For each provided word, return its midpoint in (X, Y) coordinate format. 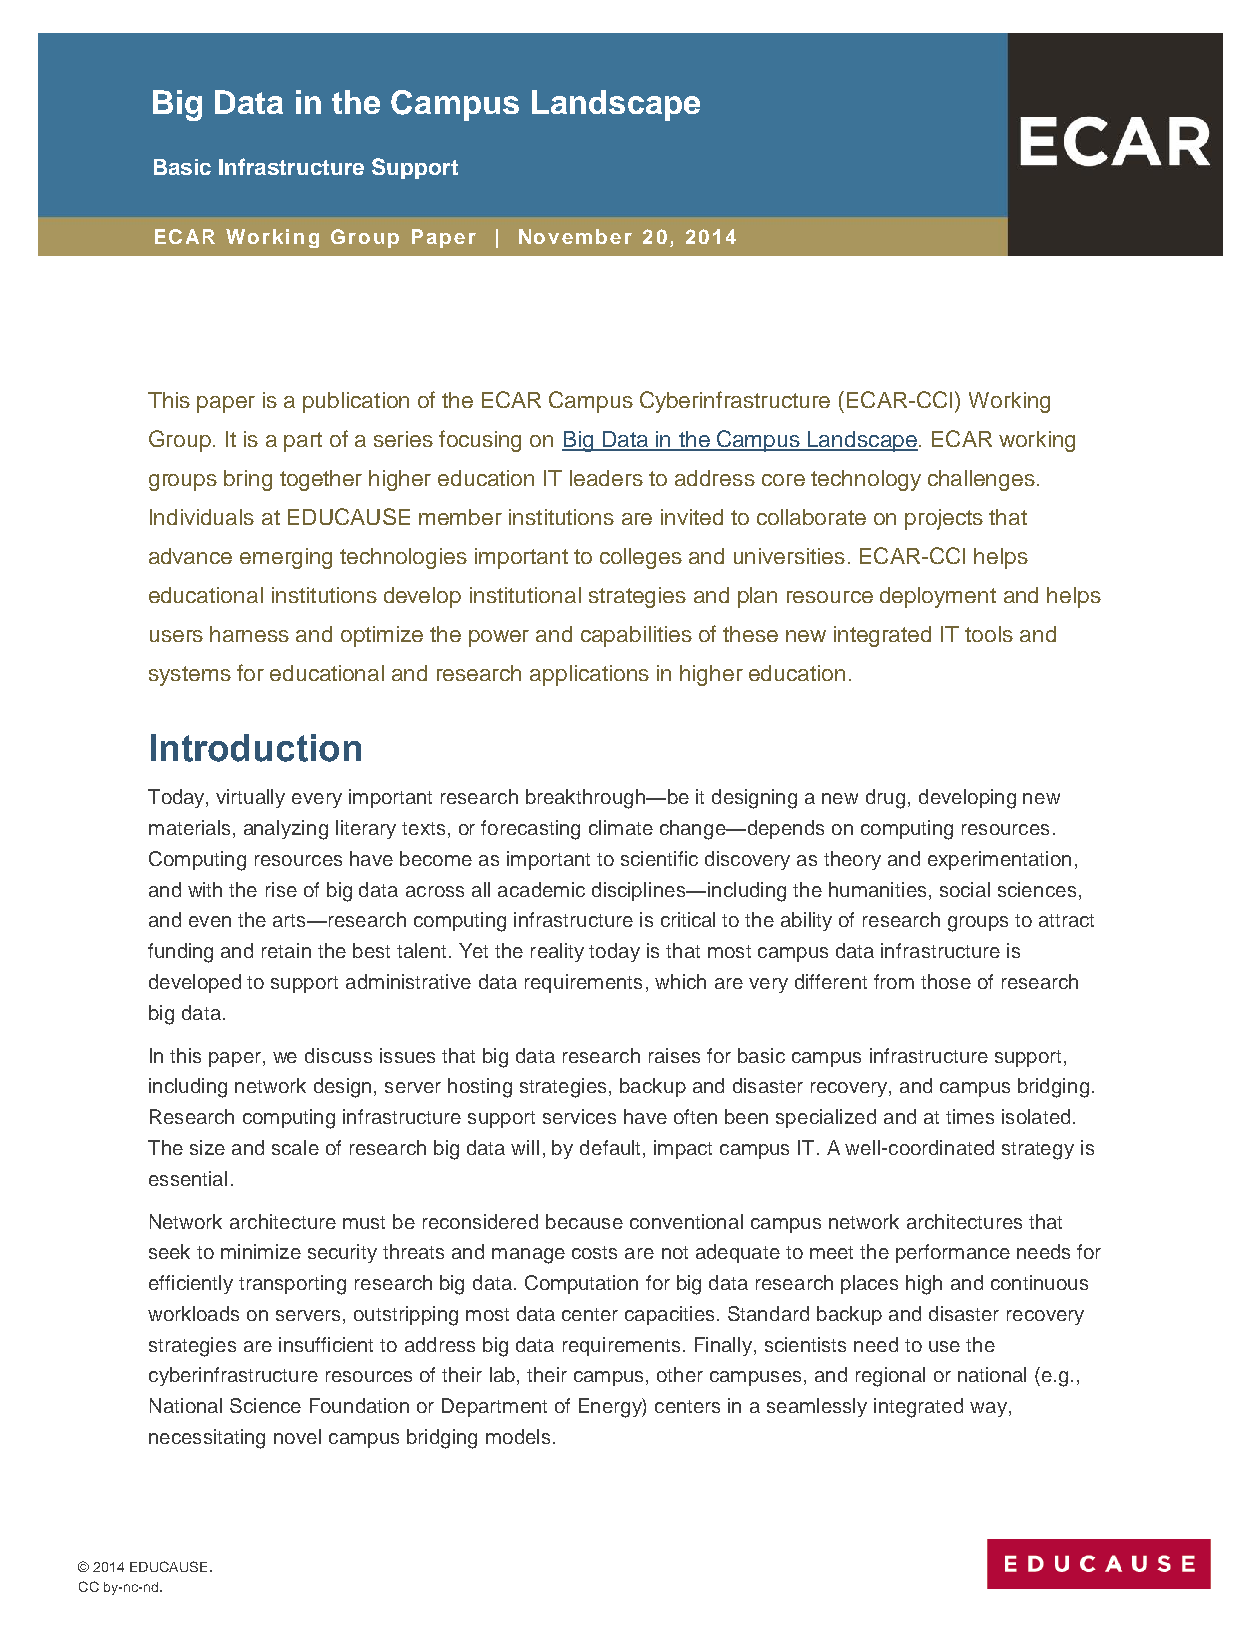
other (680, 1374)
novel (297, 1436)
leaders (606, 478)
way (988, 1409)
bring (248, 480)
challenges (981, 480)
